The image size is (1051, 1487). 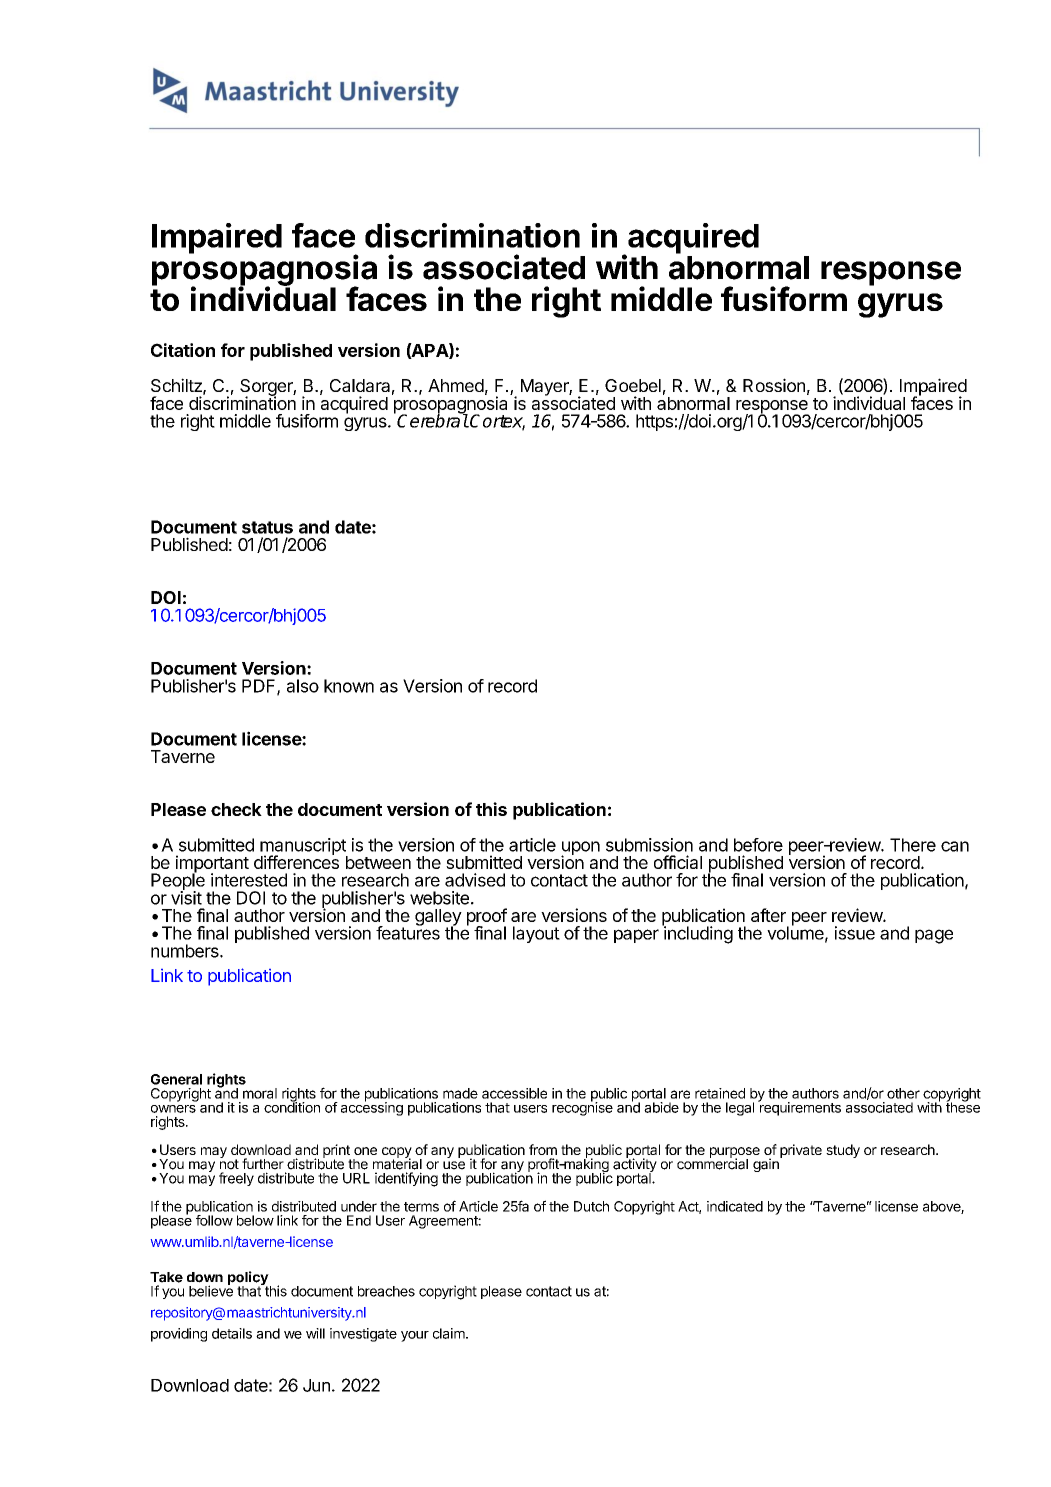 I want to click on PDF, so click(x=260, y=687).
